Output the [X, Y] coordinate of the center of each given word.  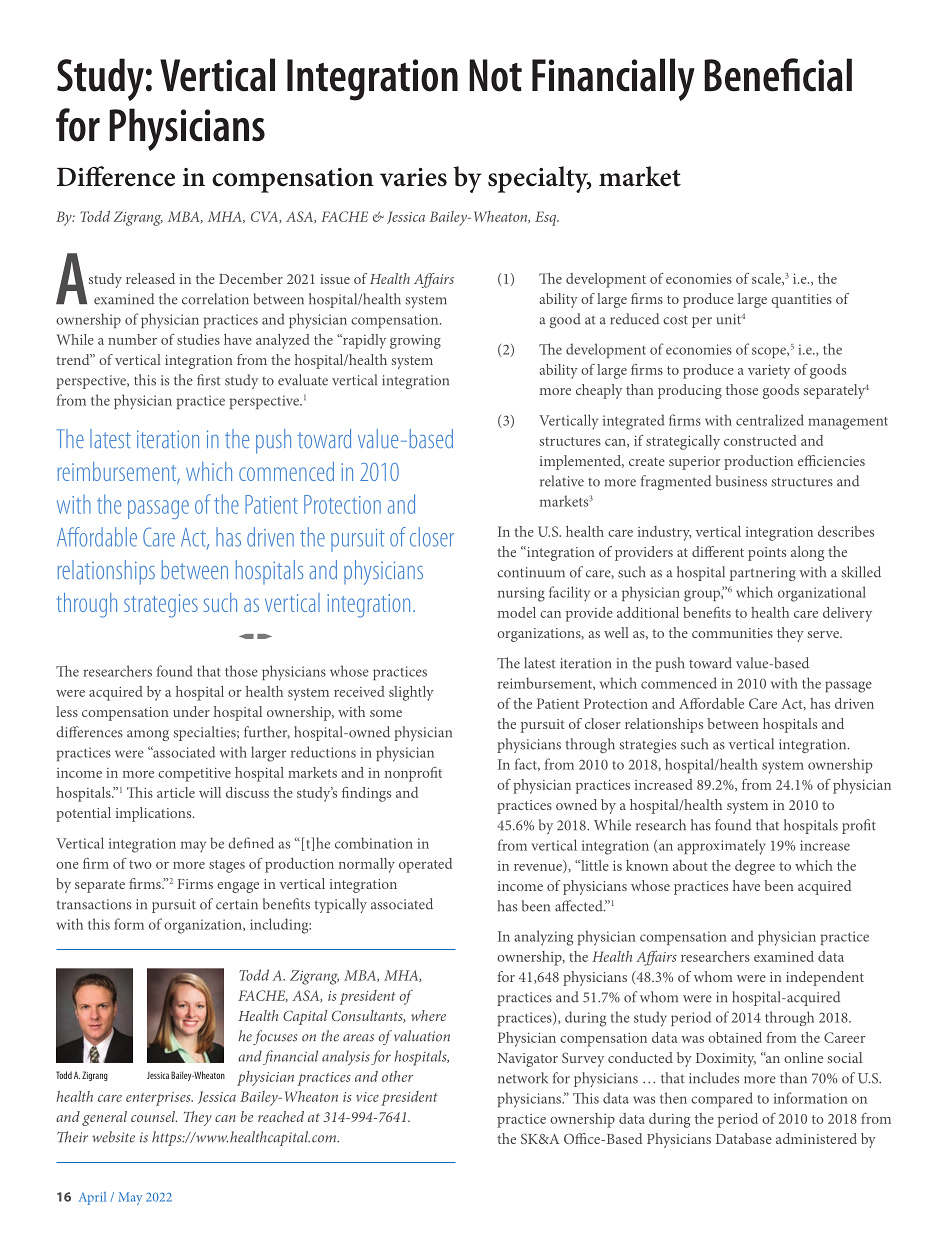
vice [367, 1097]
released [150, 278]
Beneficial [778, 75]
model [517, 612]
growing [415, 342]
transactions [93, 904]
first [209, 380]
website [113, 1137]
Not [495, 75]
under [191, 711]
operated [425, 865]
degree [755, 867]
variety [769, 372]
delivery [847, 614]
